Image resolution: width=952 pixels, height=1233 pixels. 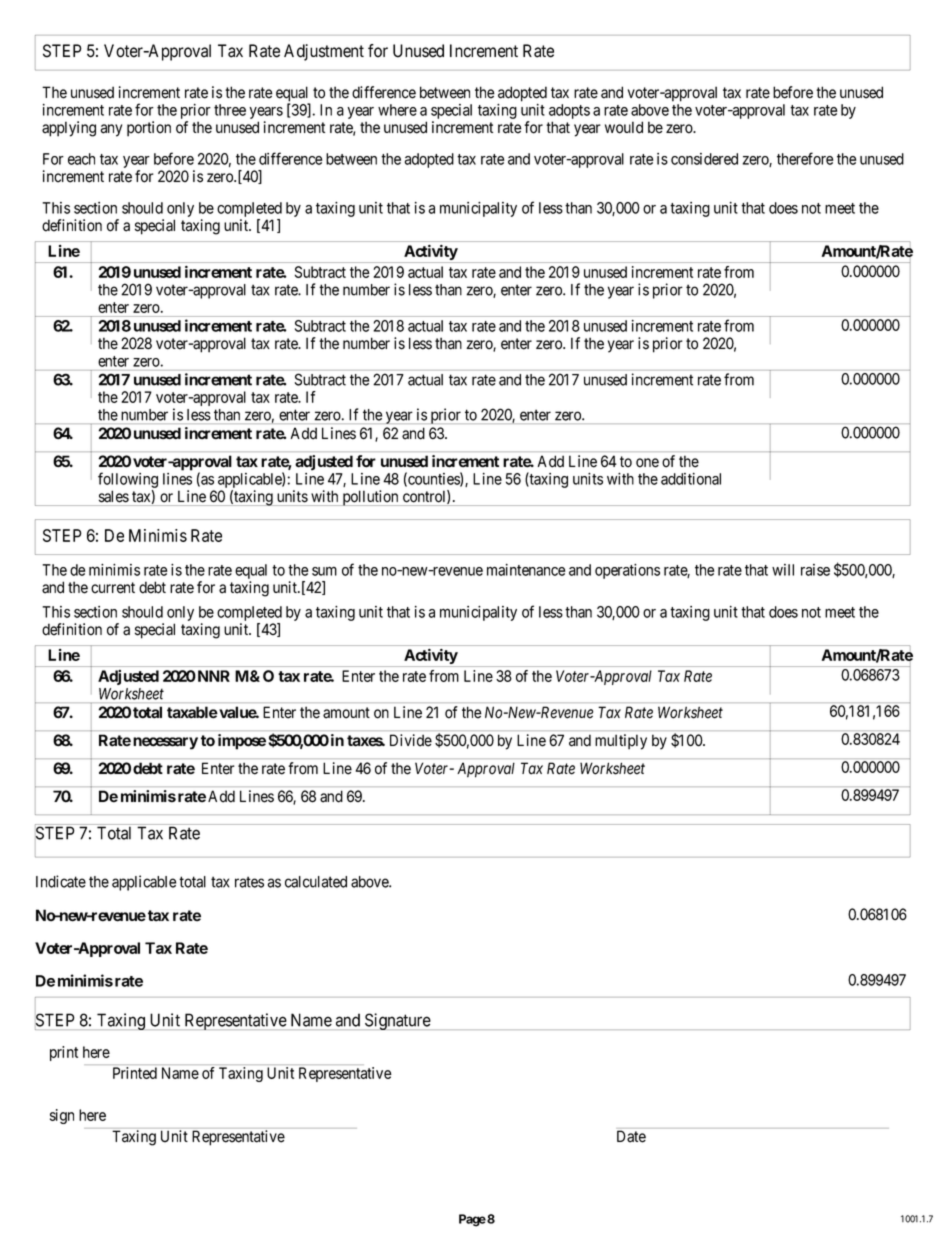 I want to click on calculated, so click(x=316, y=882).
